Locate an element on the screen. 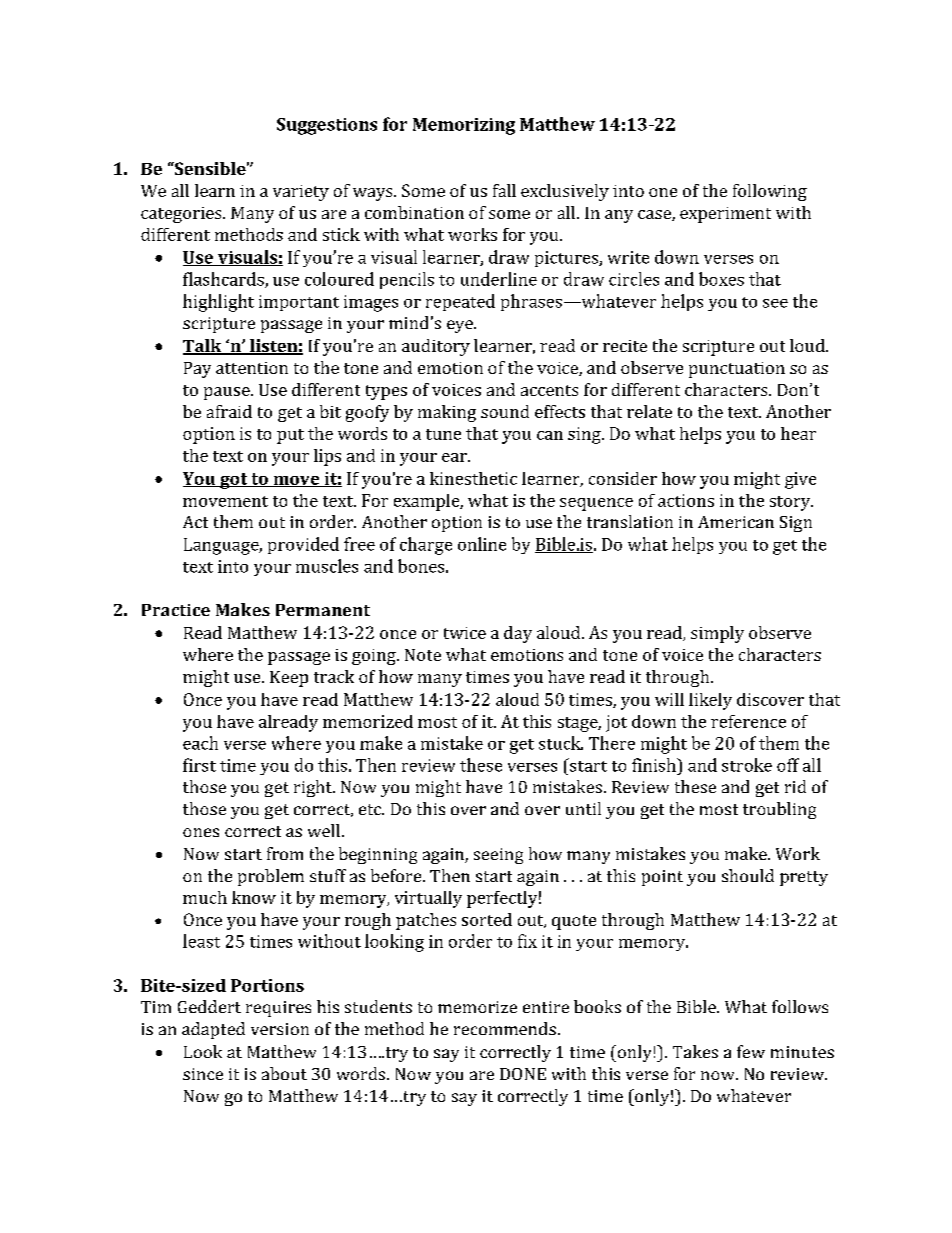 The width and height of the screenshot is (952, 1233). There is located at coordinates (612, 743).
